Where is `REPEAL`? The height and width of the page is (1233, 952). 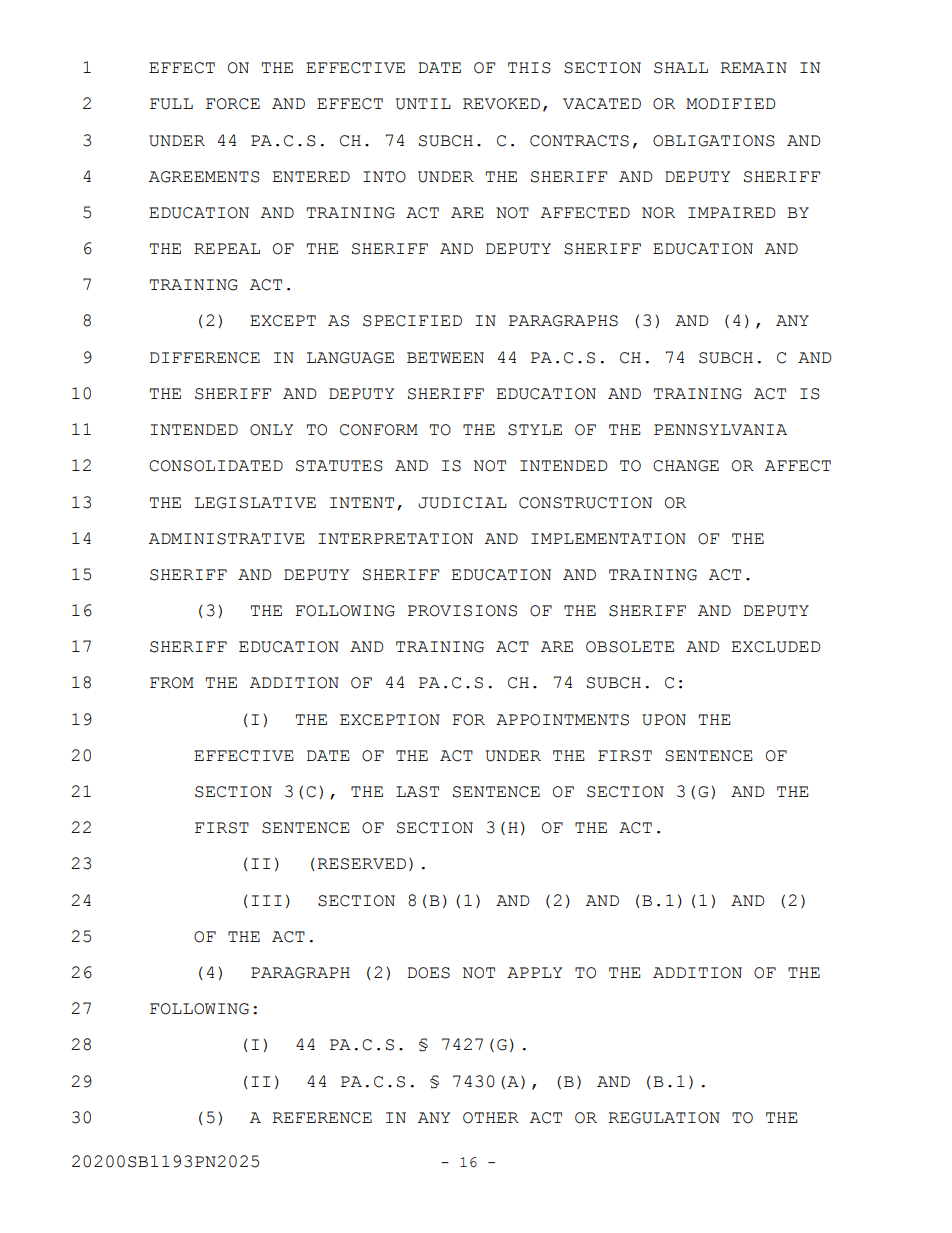 REPEAL is located at coordinates (227, 248).
